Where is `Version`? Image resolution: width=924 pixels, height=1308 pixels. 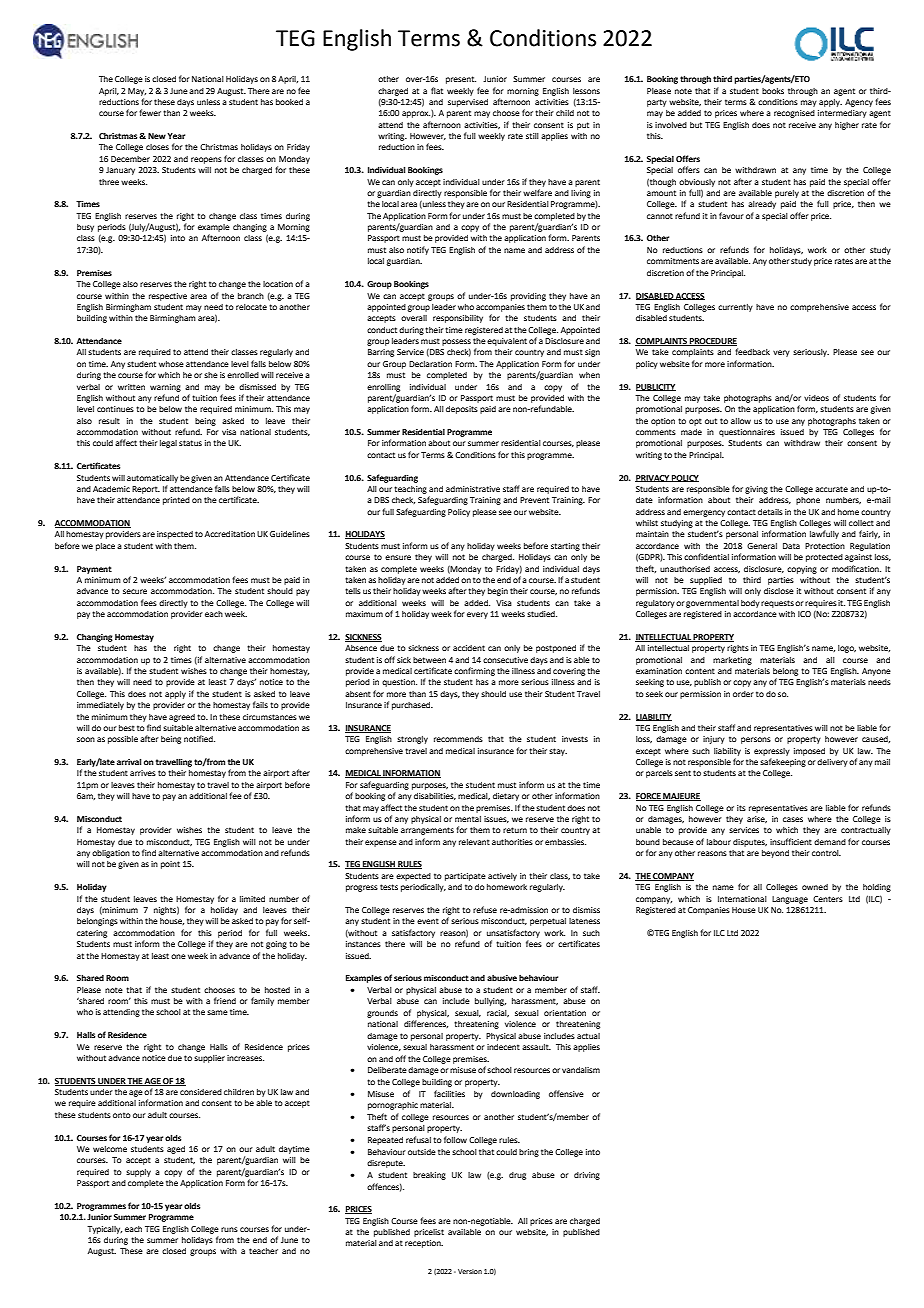 Version is located at coordinates (470, 1271).
